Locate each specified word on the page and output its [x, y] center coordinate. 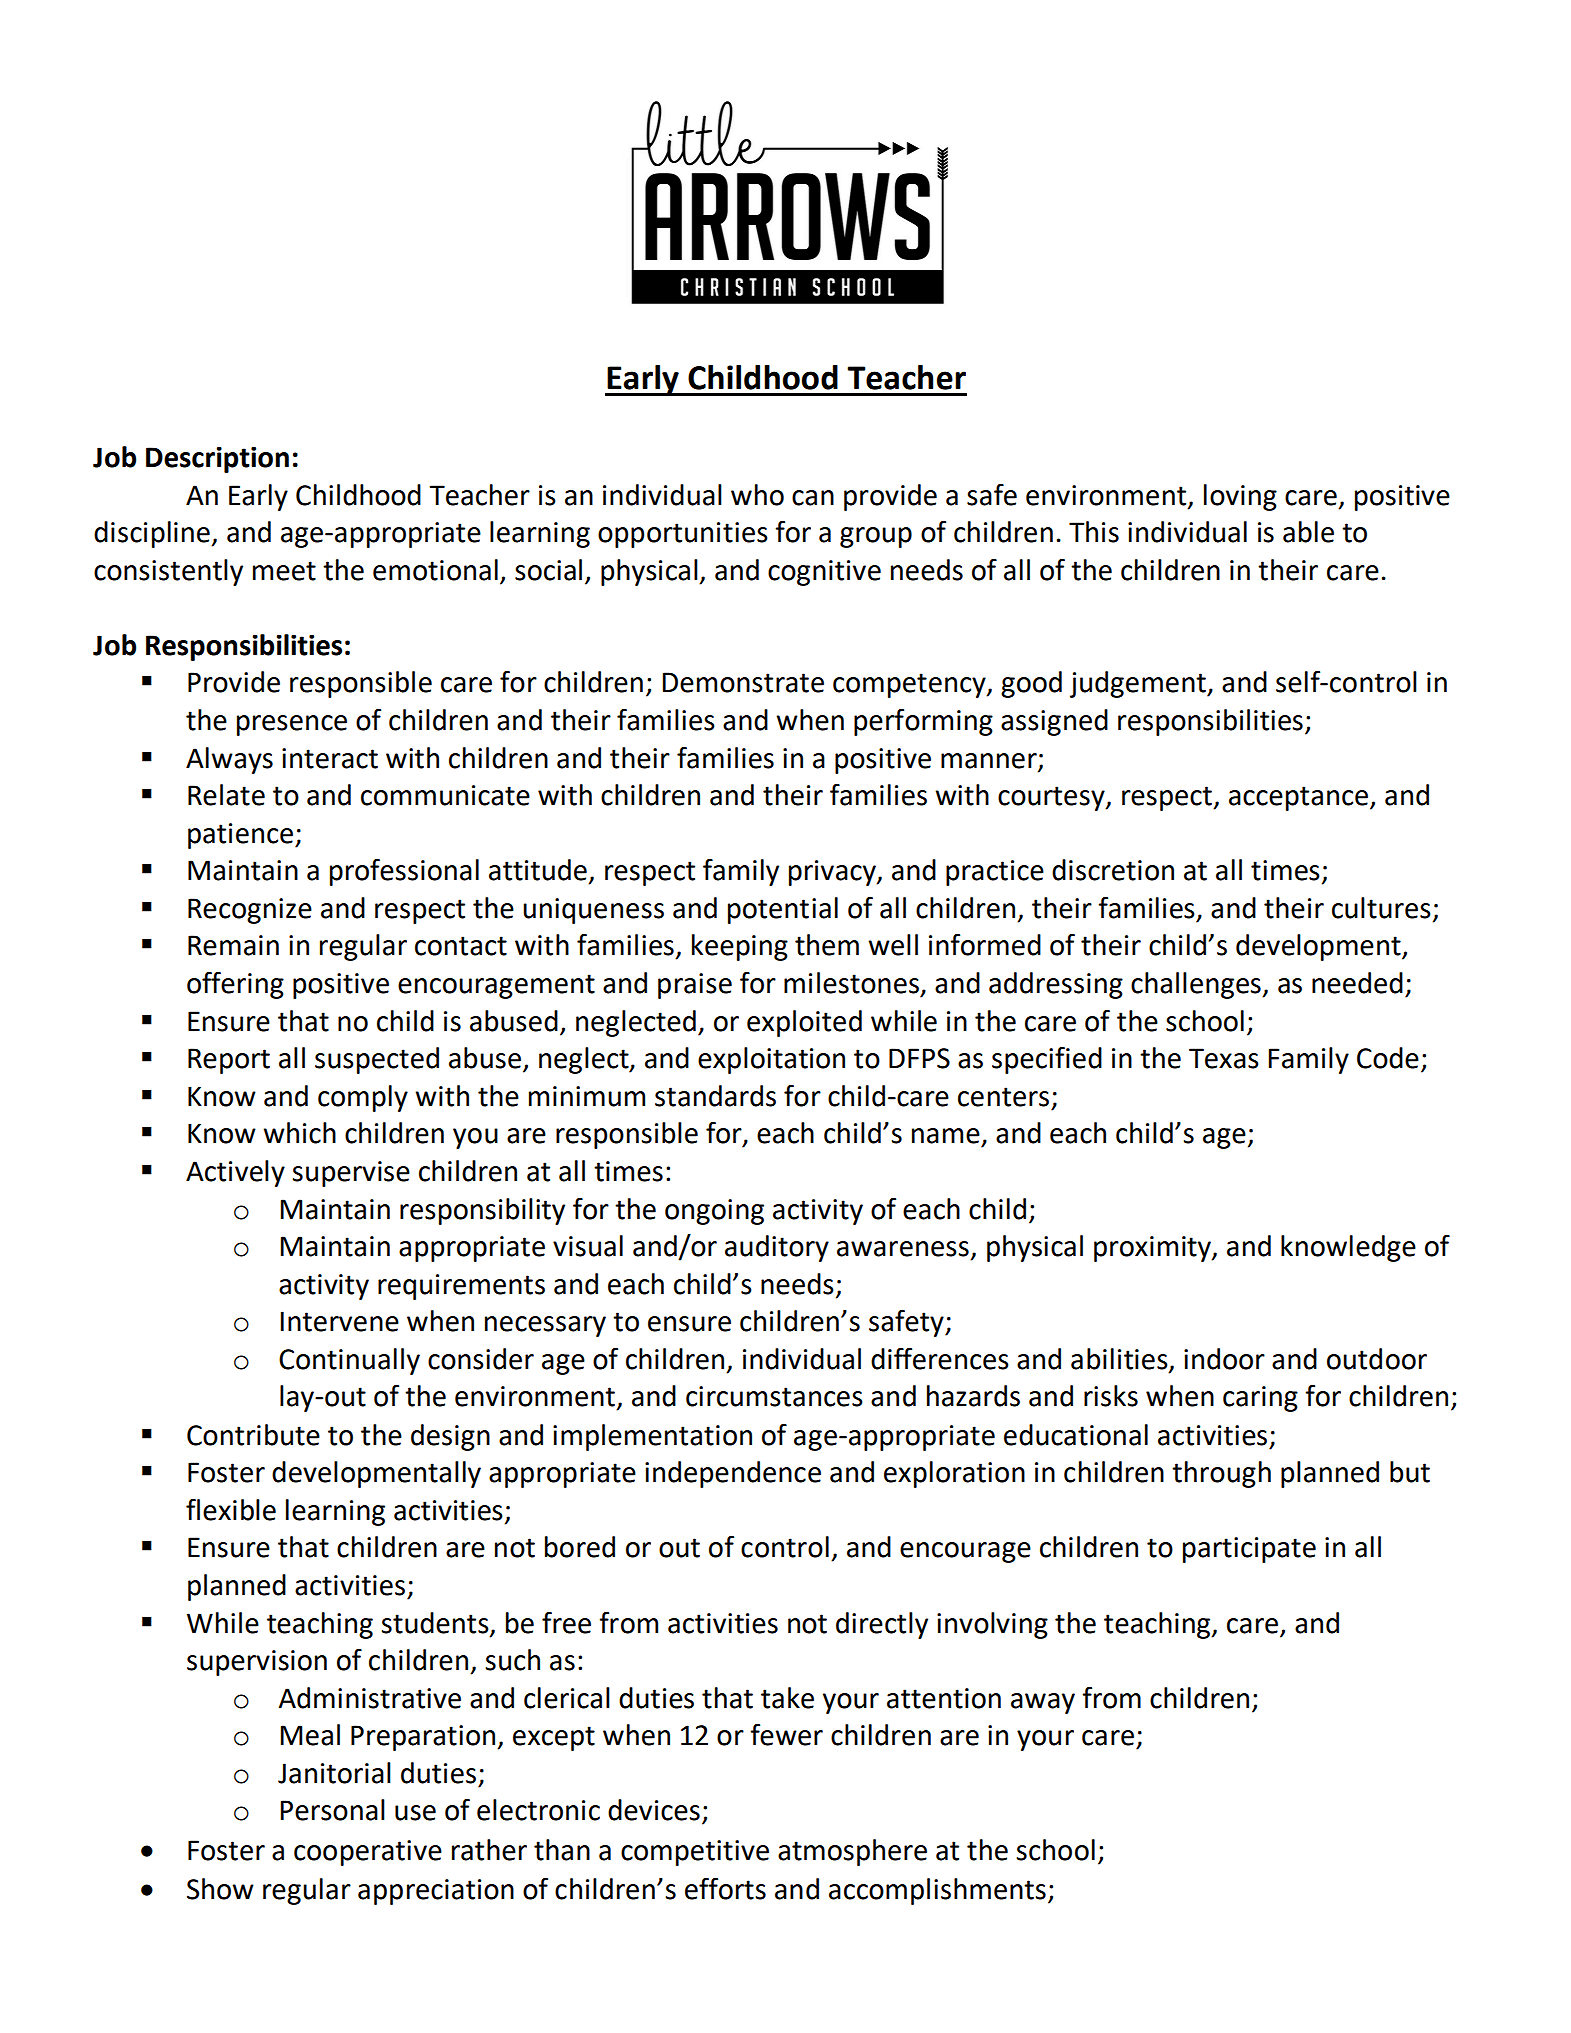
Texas [1224, 1058]
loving [1240, 497]
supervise [351, 1174]
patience [240, 836]
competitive [695, 1853]
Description [217, 459]
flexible [231, 1510]
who [757, 495]
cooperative [368, 1853]
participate [1249, 1550]
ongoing [714, 1212]
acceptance [1298, 798]
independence [733, 1474]
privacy [833, 873]
